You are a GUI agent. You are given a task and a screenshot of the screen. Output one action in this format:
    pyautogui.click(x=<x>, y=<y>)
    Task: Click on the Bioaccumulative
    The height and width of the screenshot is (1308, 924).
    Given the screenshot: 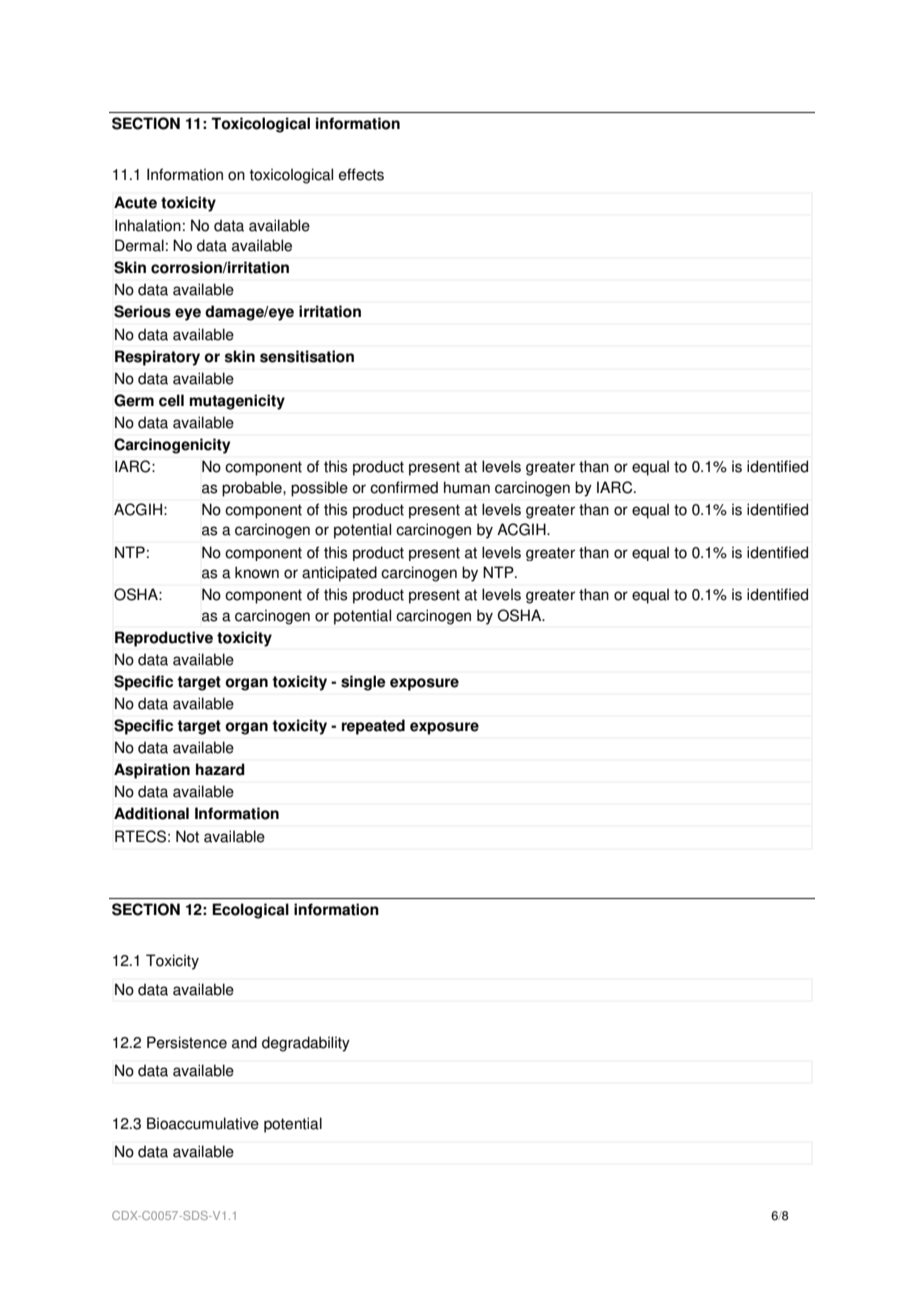 What is the action you would take?
    pyautogui.click(x=203, y=1123)
